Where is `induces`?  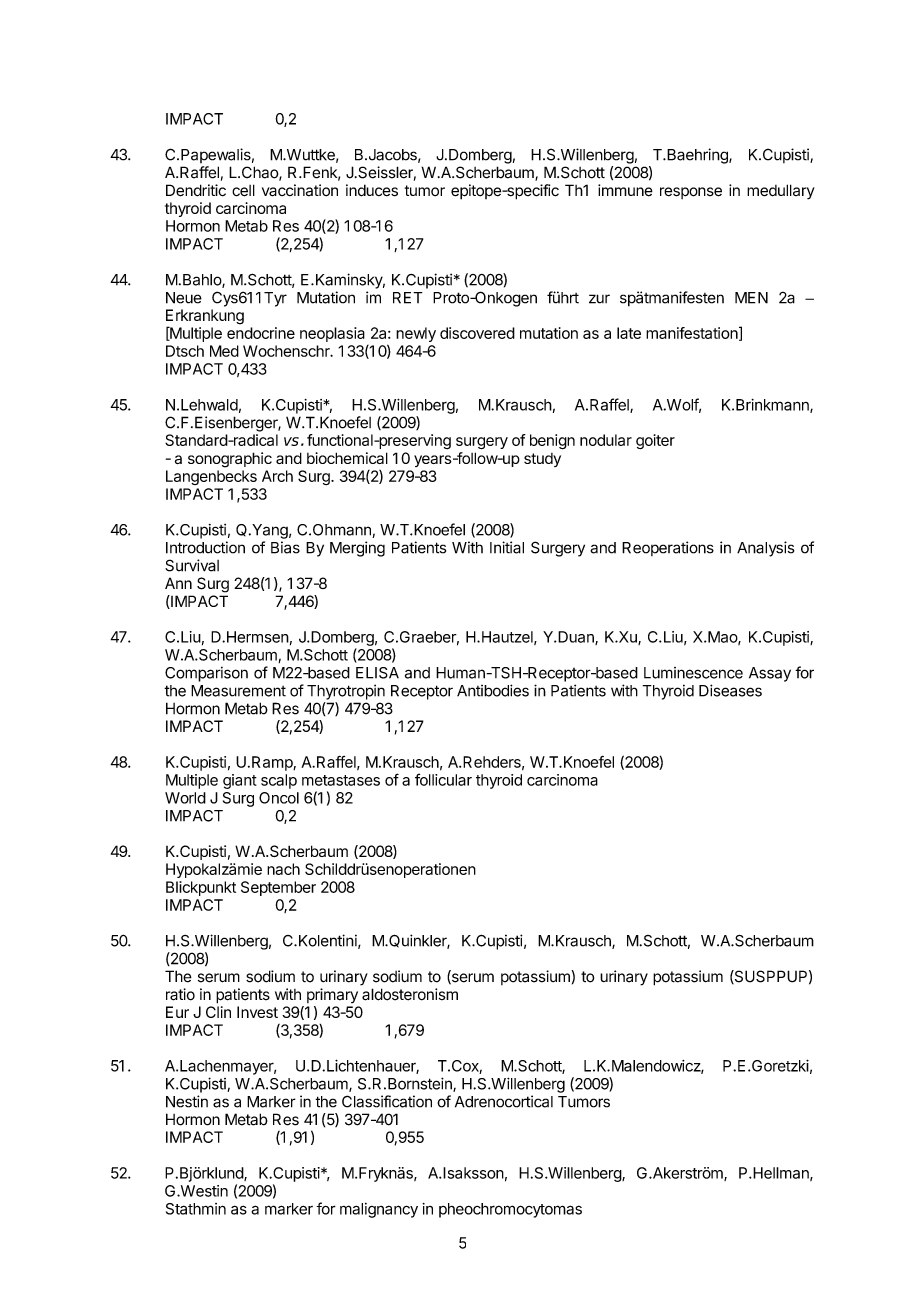
induces is located at coordinates (372, 190).
